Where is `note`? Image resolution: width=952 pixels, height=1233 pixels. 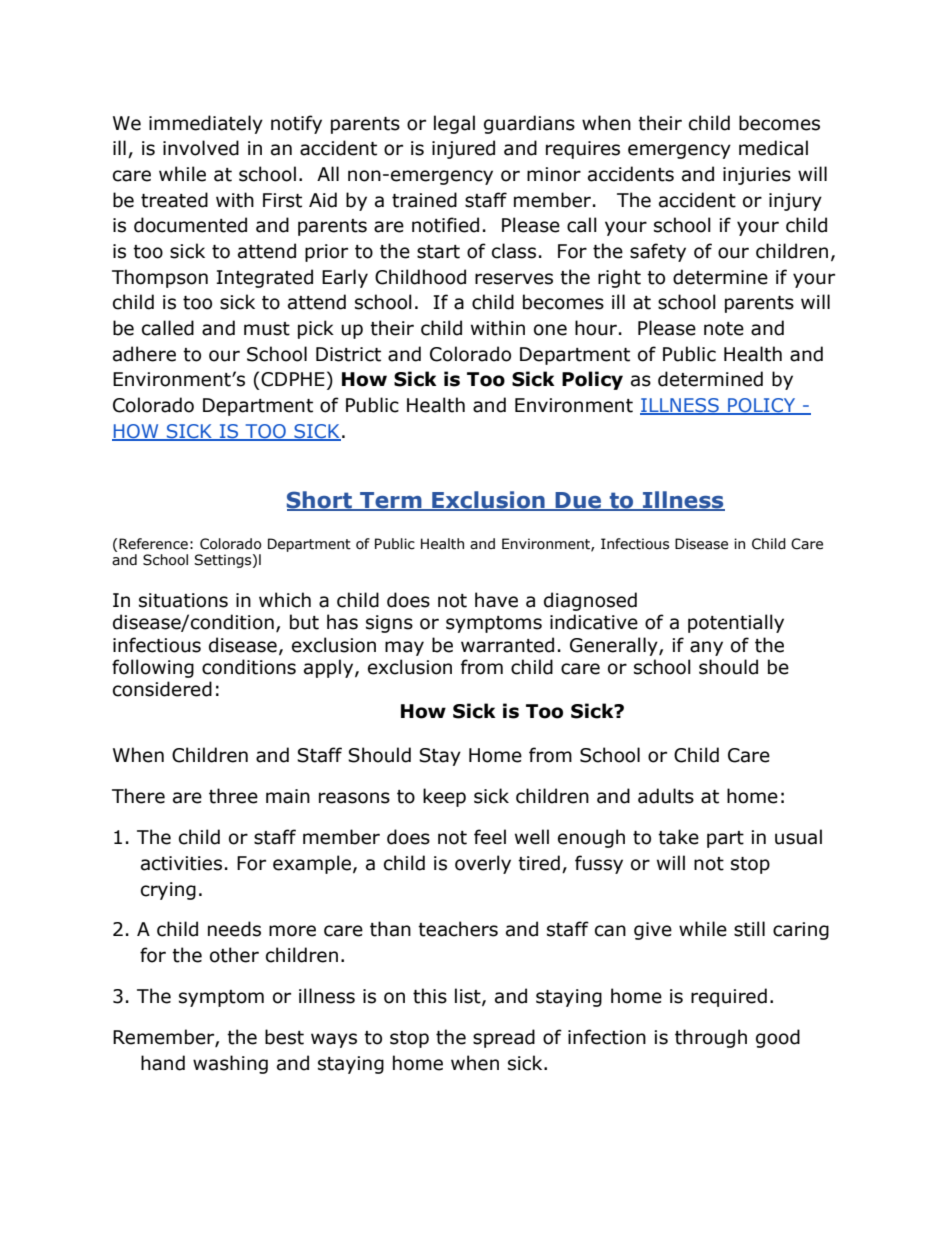 note is located at coordinates (724, 329).
